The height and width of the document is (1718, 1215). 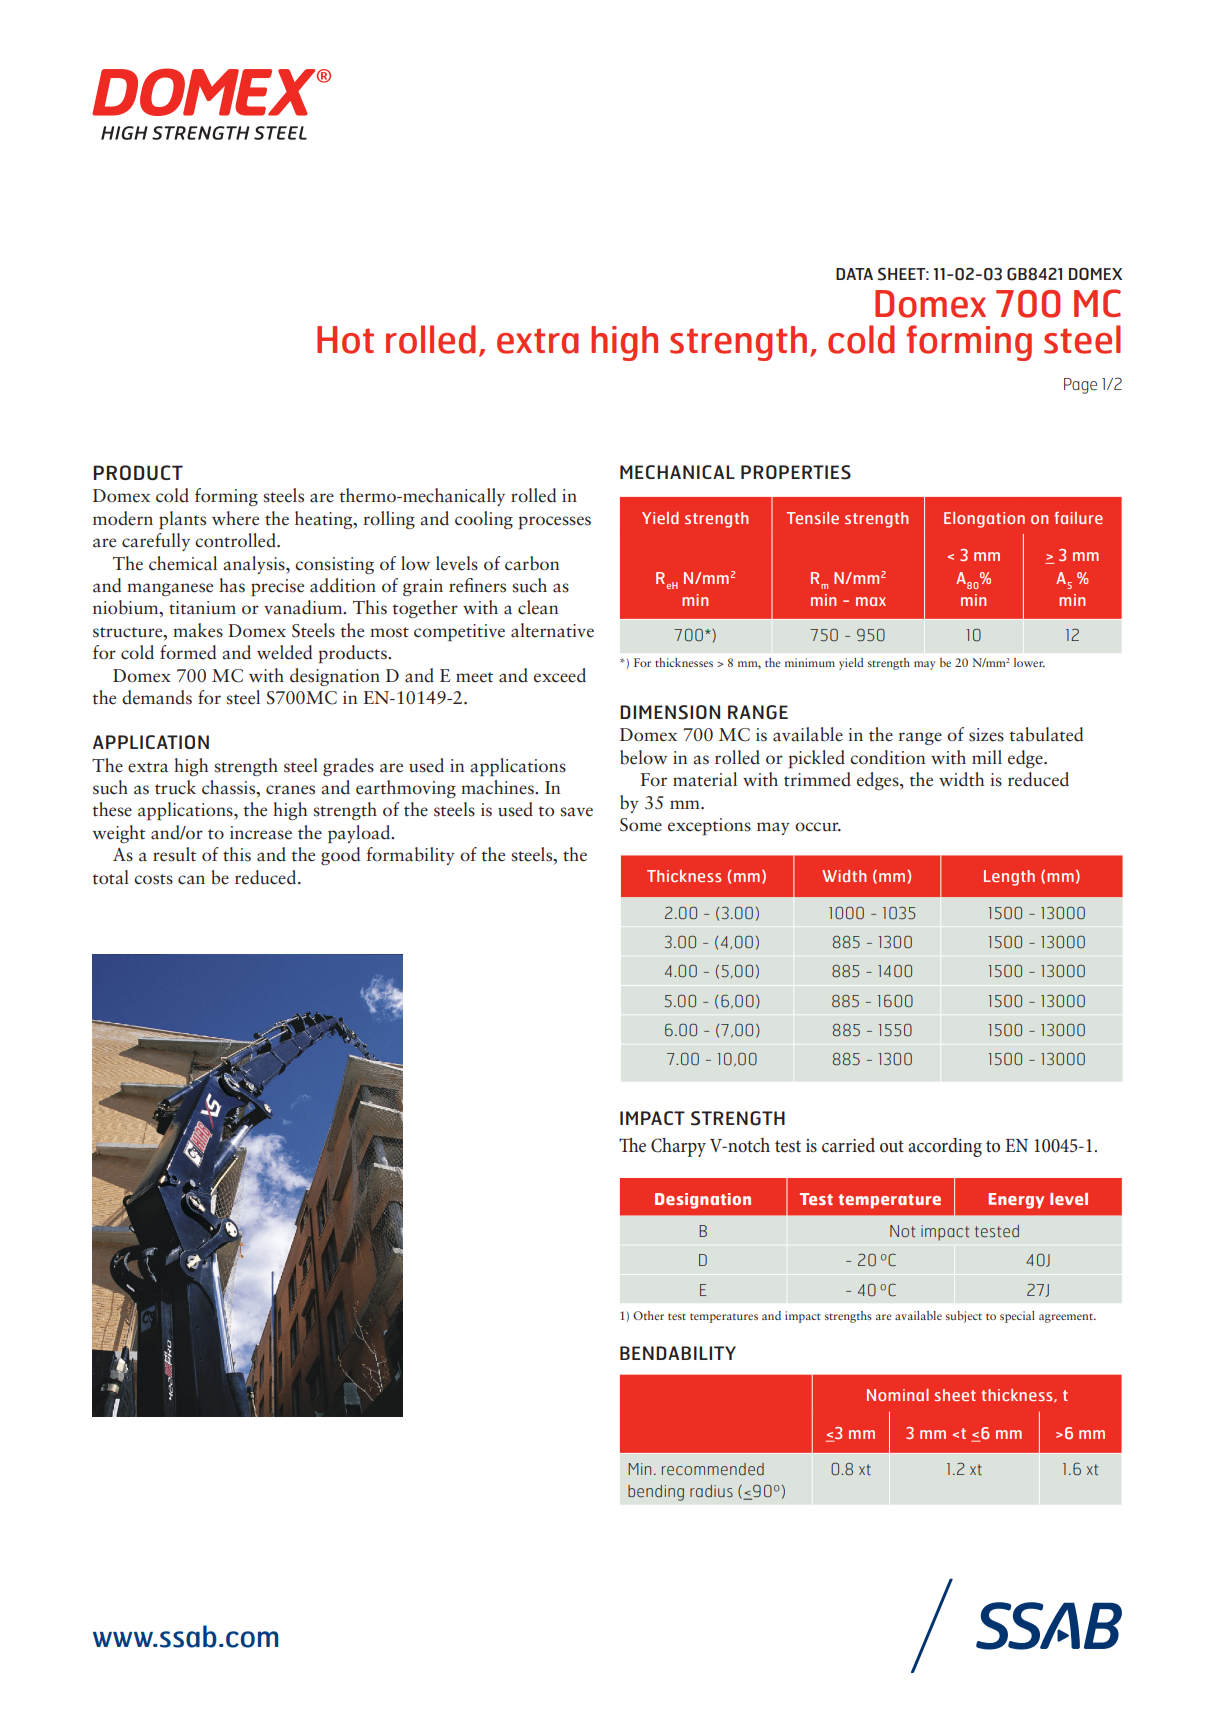 I want to click on exceed, so click(x=560, y=675).
